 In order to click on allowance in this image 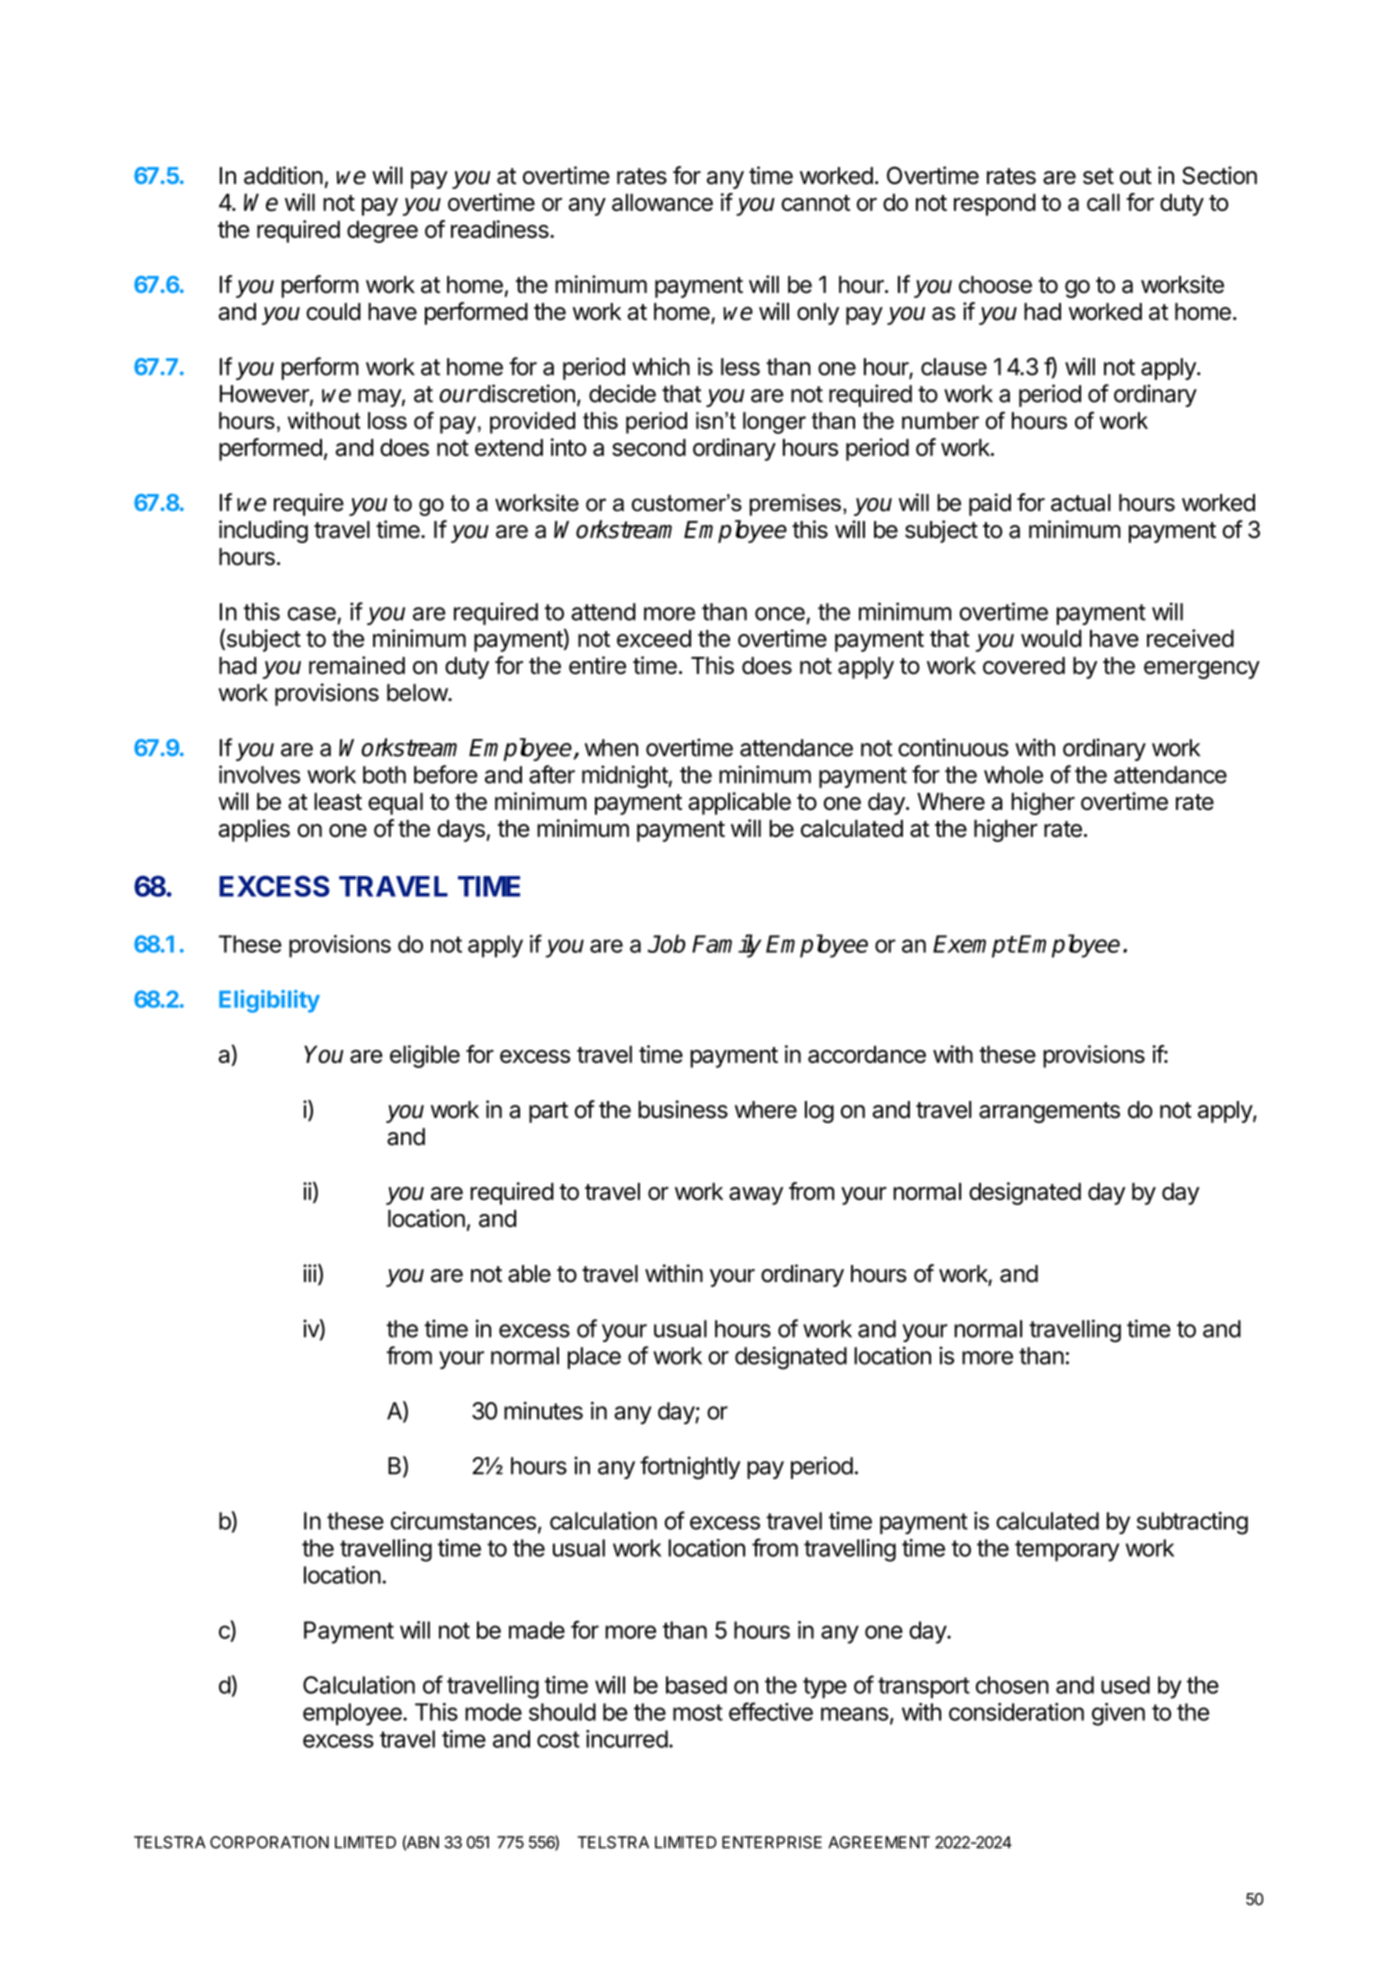, I will do `click(662, 202)`.
